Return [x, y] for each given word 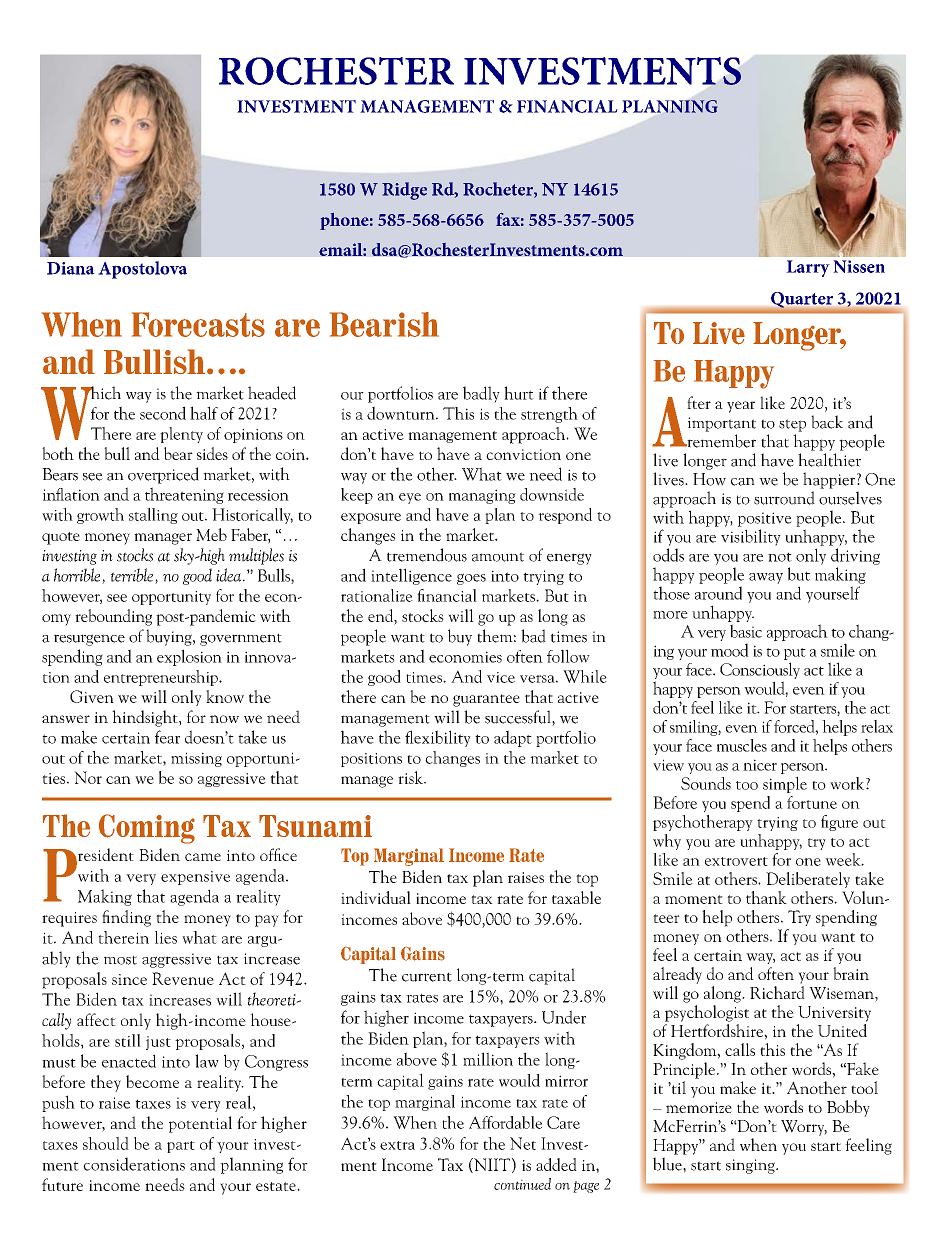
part [181, 1147]
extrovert [736, 861]
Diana [71, 268]
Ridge [404, 191]
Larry [808, 268]
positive [765, 519]
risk [411, 777]
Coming [147, 829]
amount [498, 557]
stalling [153, 516]
